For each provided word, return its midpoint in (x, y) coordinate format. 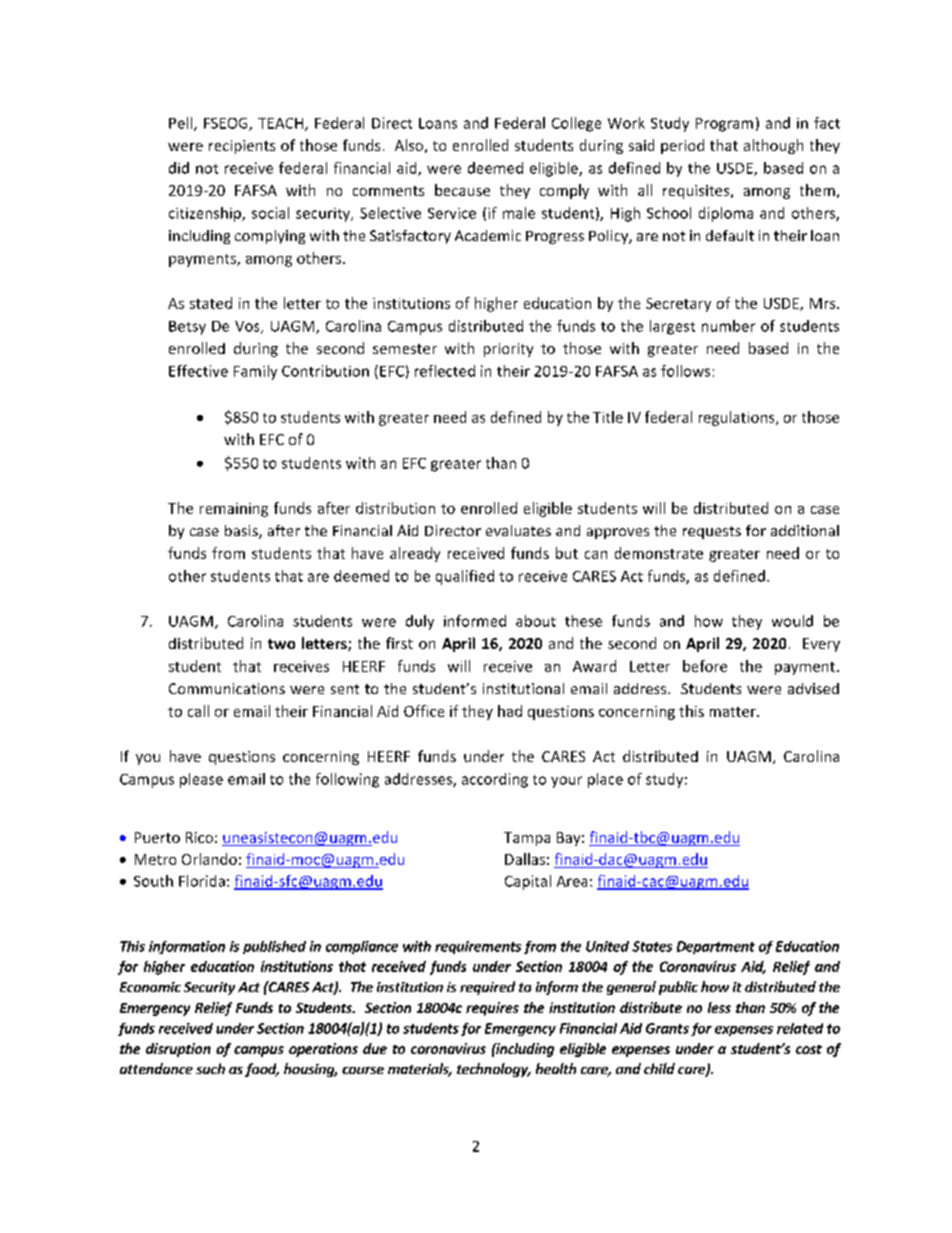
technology (494, 1070)
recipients (242, 147)
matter (734, 712)
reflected (445, 371)
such (210, 1068)
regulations (738, 418)
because (462, 190)
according (495, 780)
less (719, 1007)
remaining (234, 510)
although (773, 146)
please (201, 780)
